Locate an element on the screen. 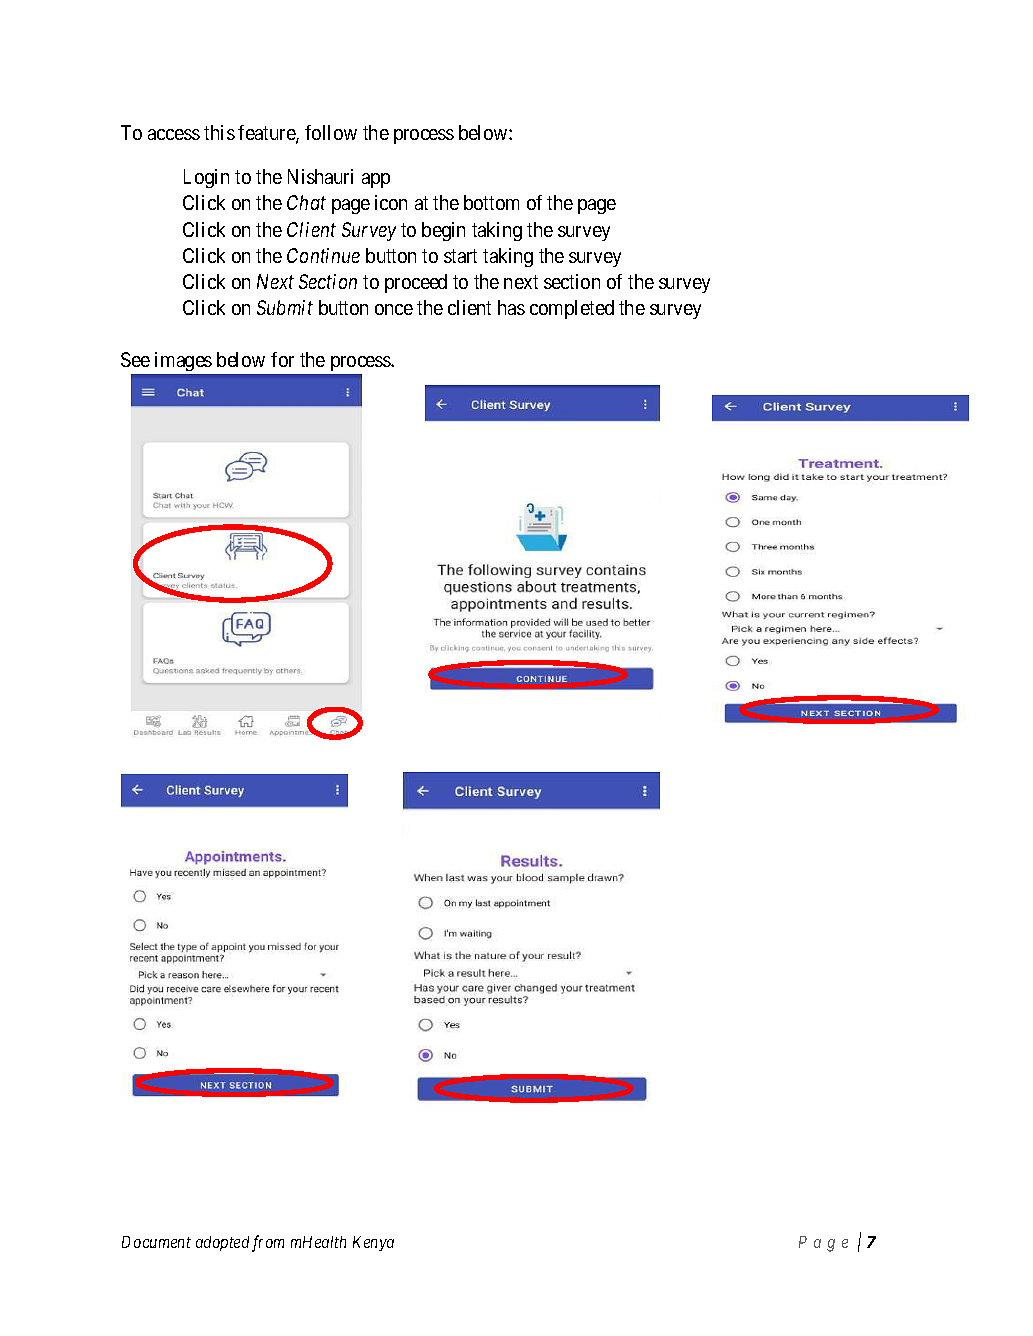  See is located at coordinates (135, 359).
